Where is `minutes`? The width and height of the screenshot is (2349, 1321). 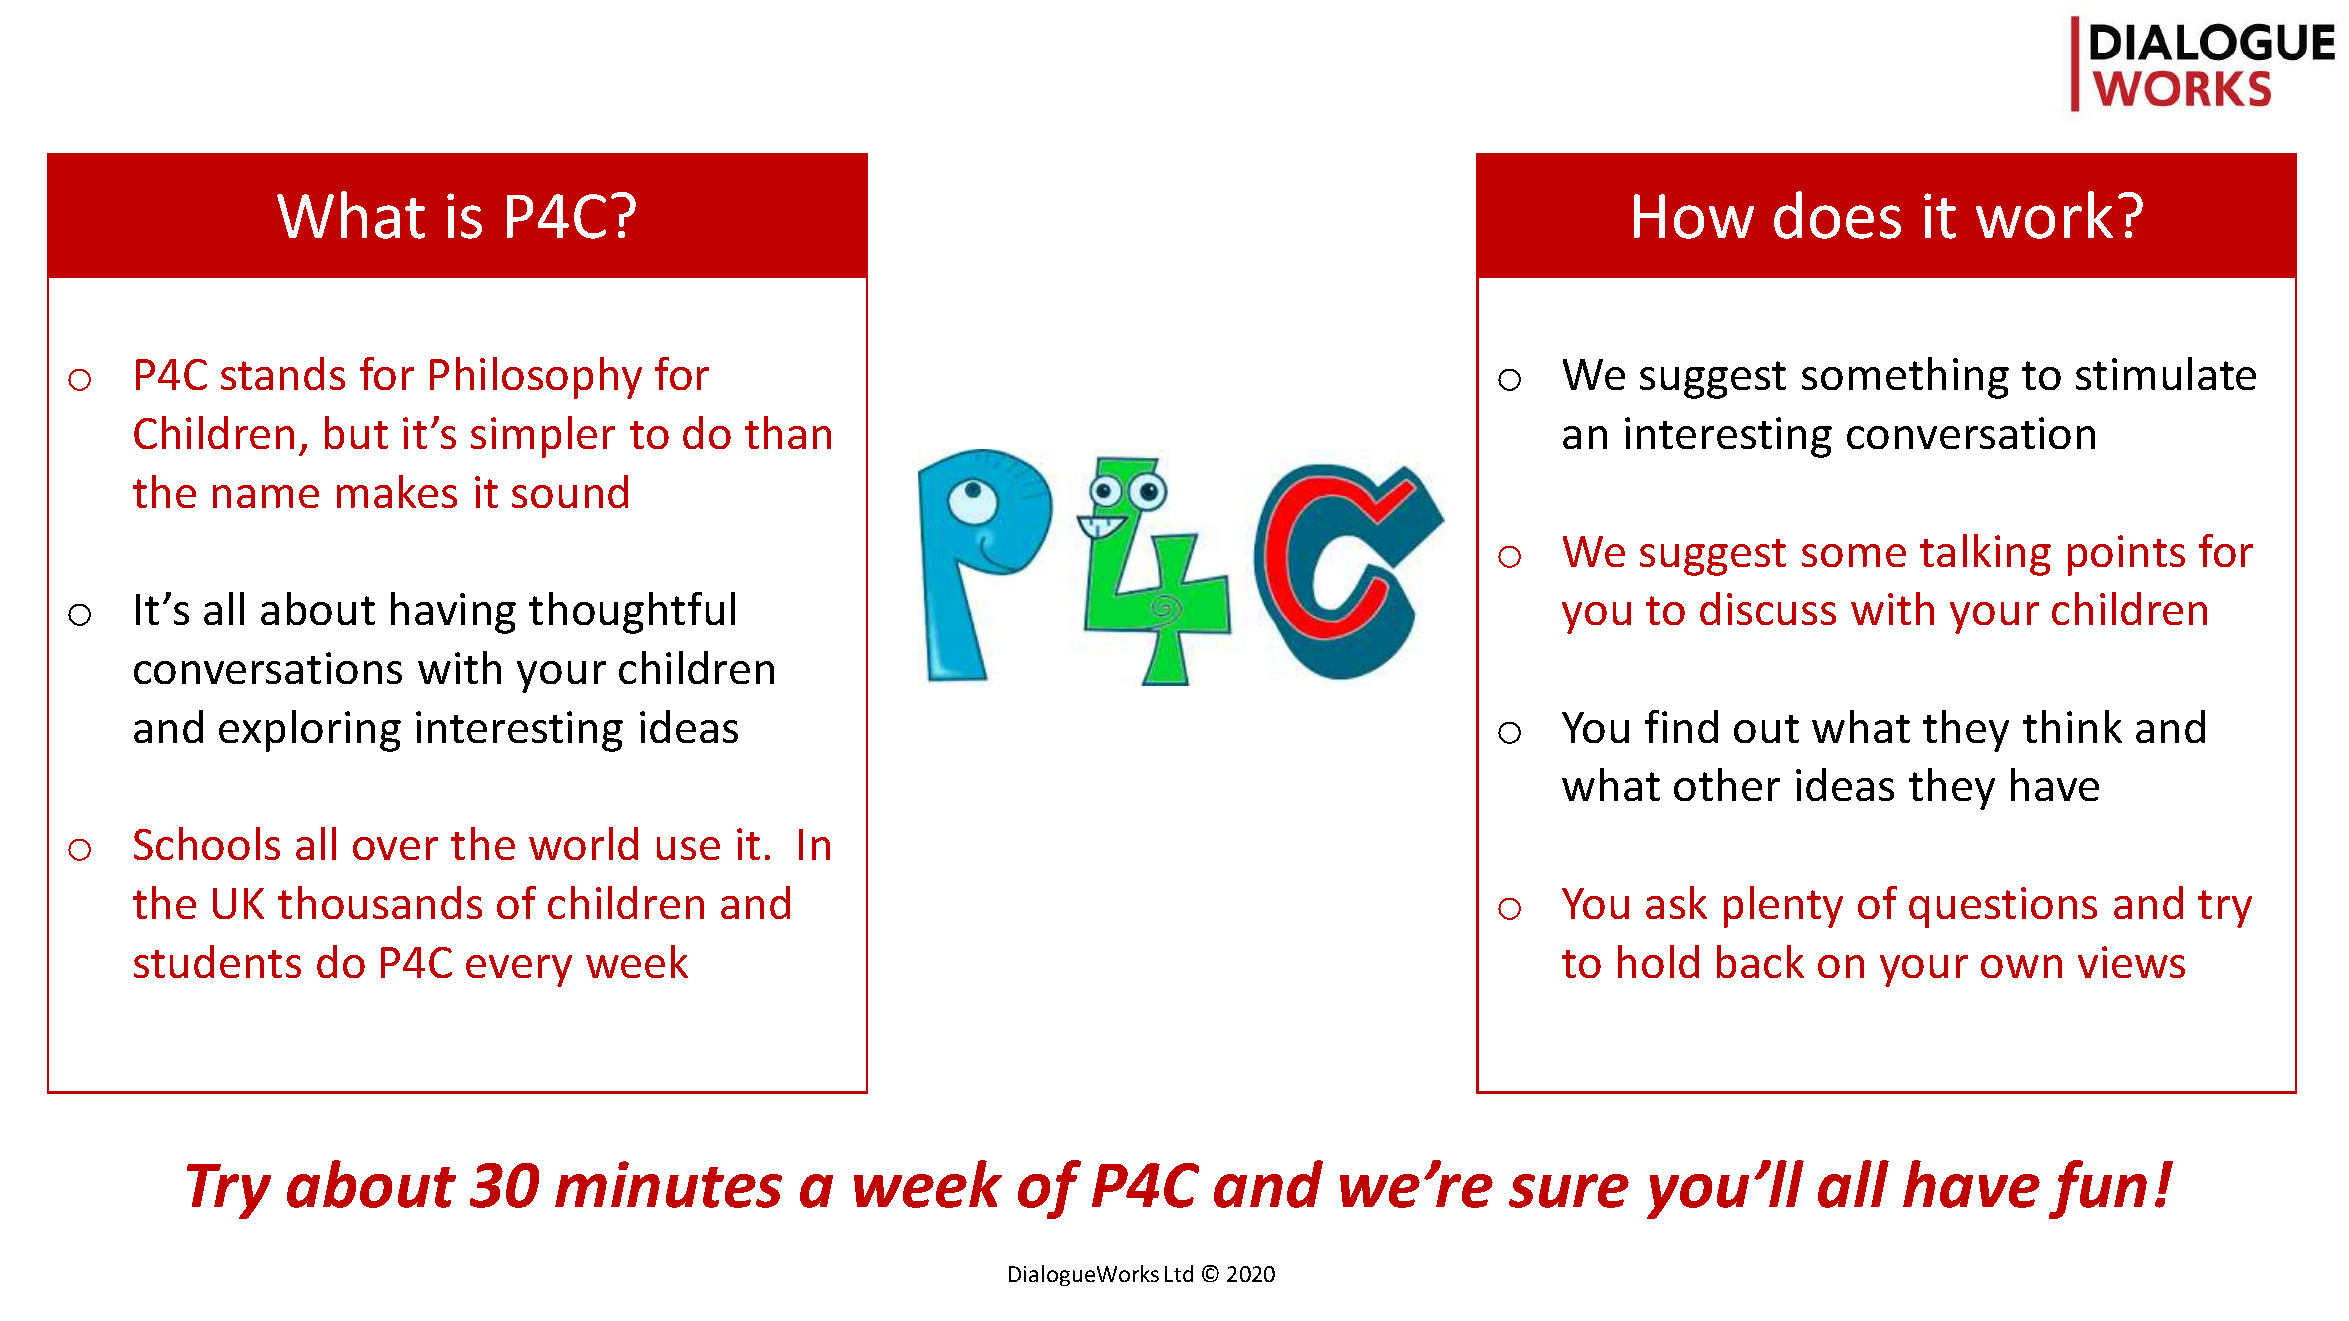 minutes is located at coordinates (668, 1184).
